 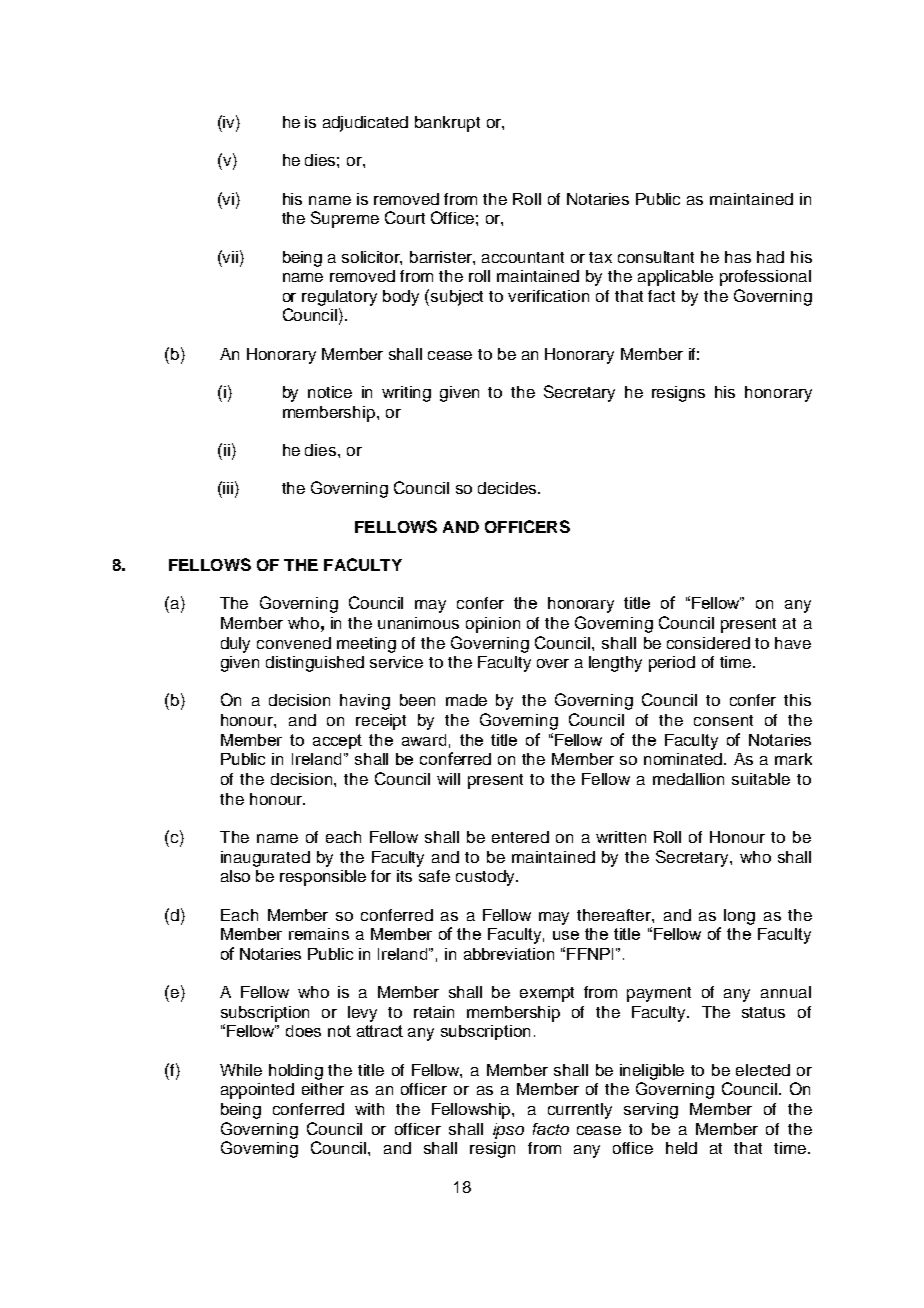 What do you see at coordinates (294, 643) in the page?
I see `convened` at bounding box center [294, 643].
